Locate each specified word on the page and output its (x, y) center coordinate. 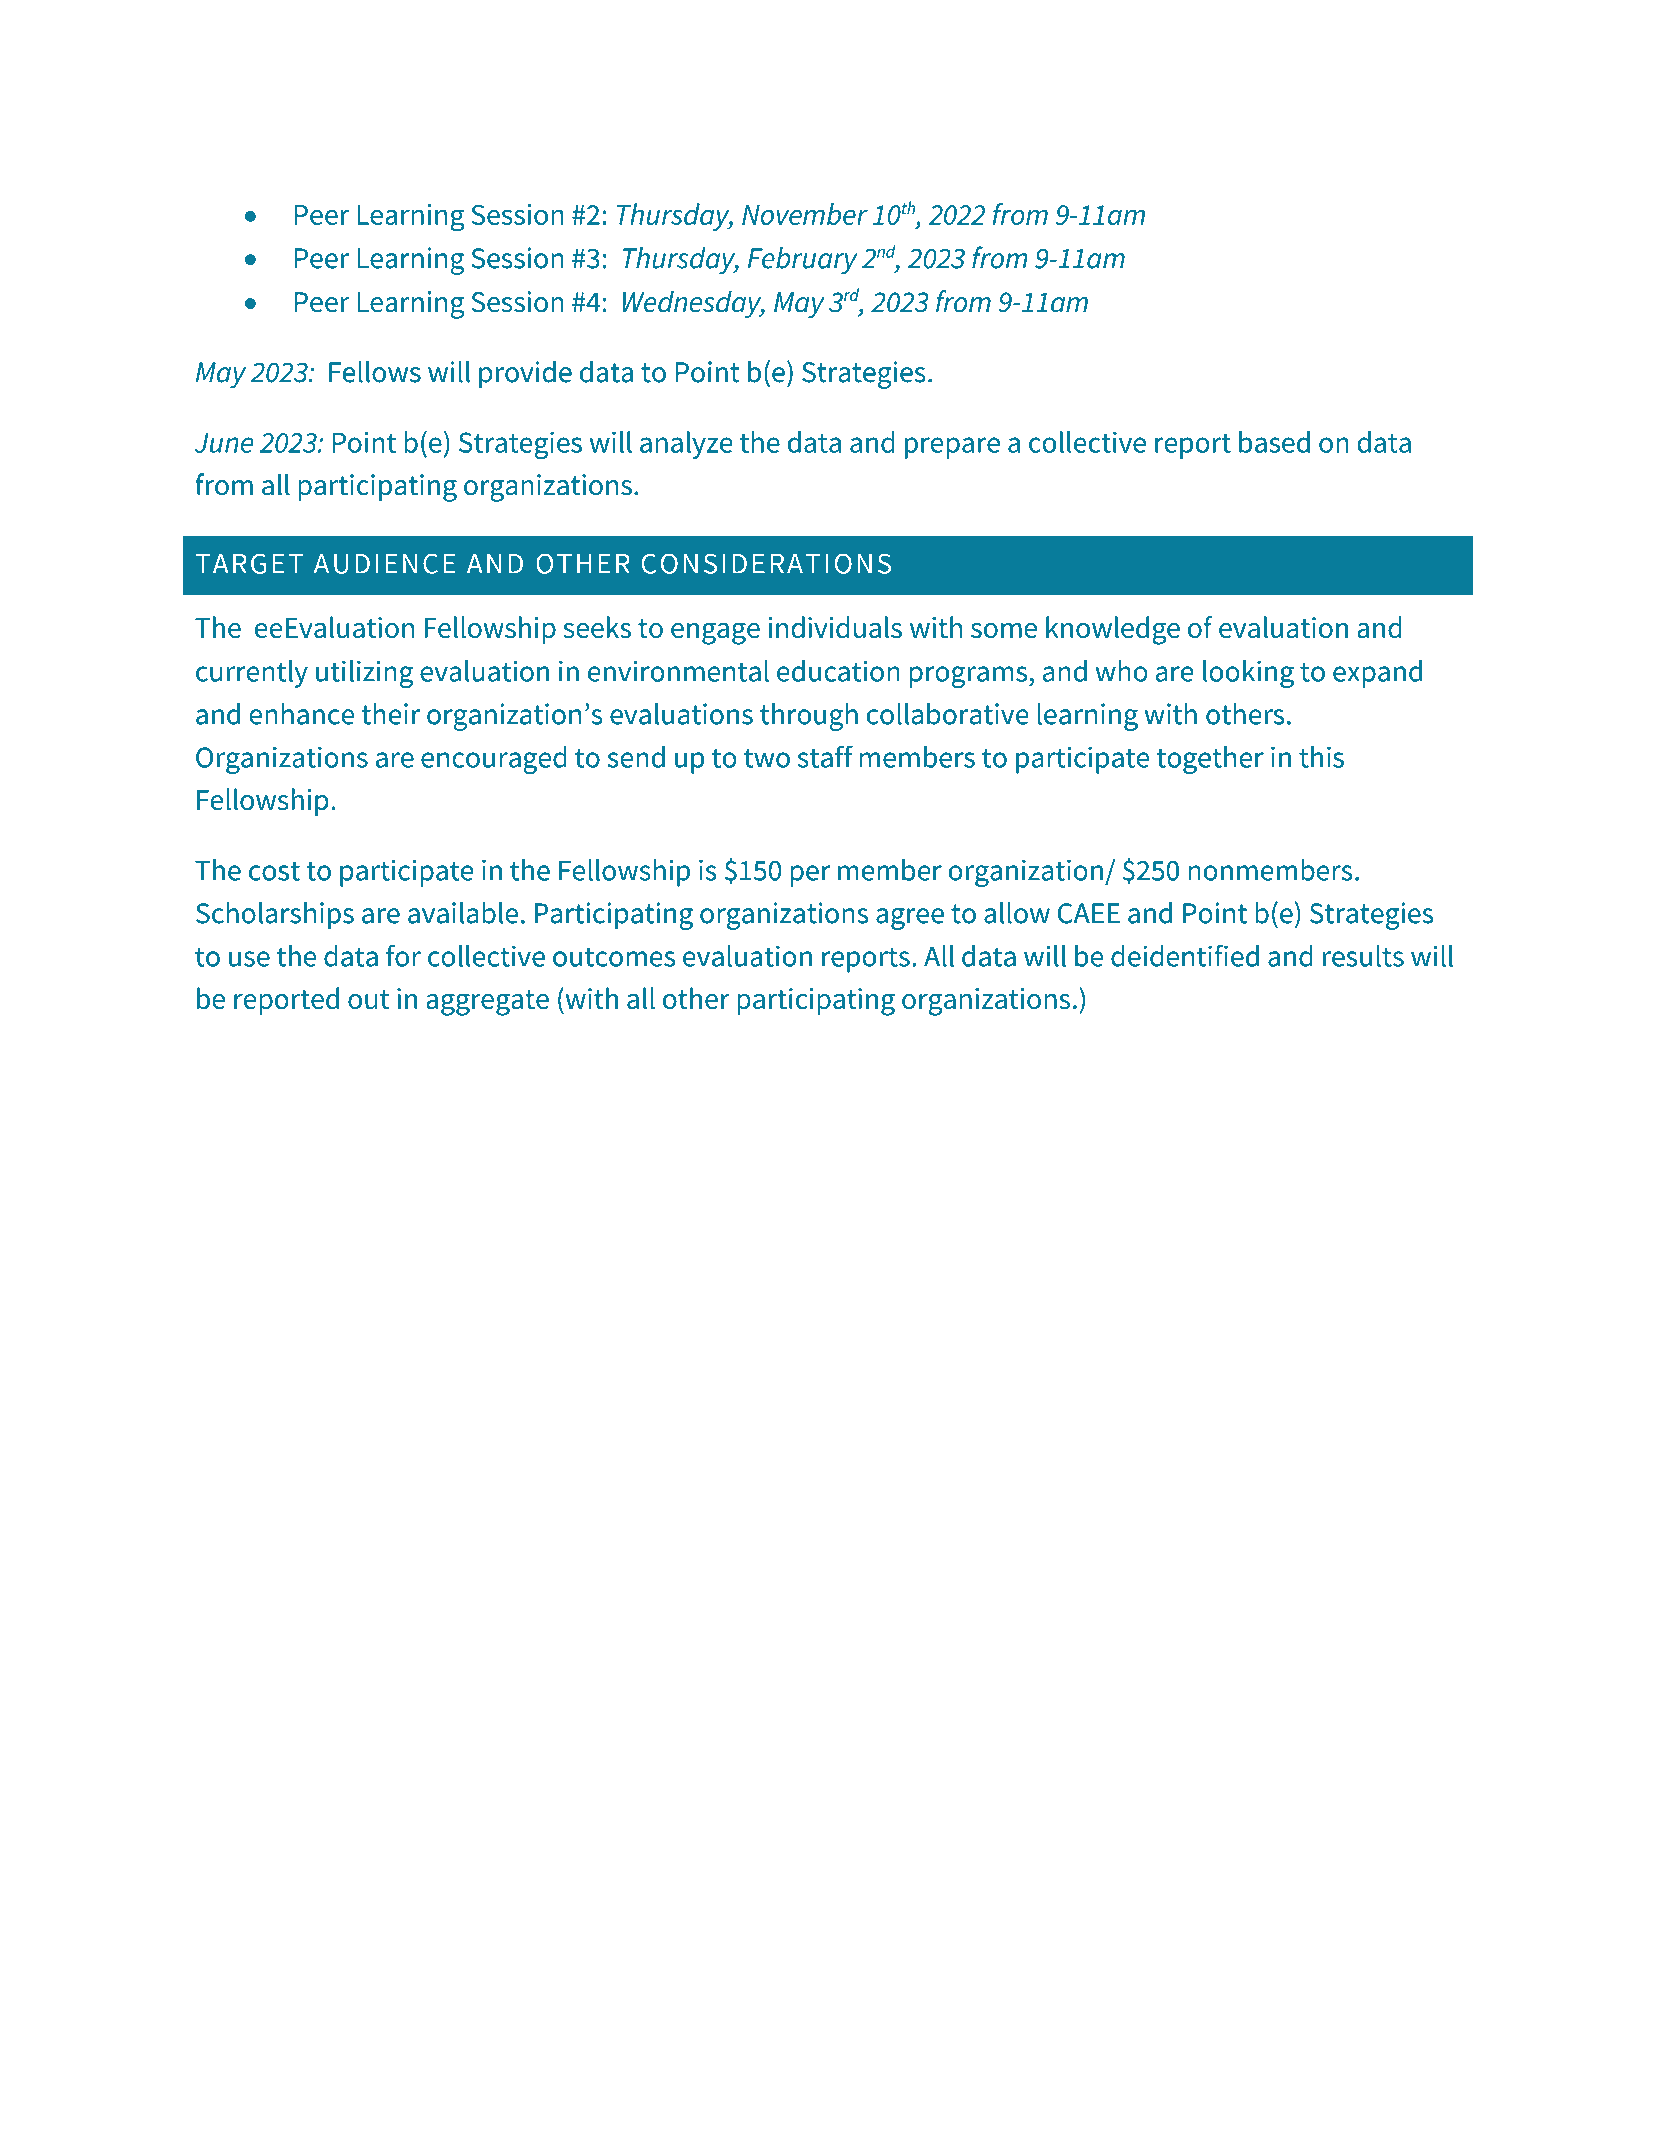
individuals (835, 627)
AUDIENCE (384, 563)
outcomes (614, 957)
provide (525, 374)
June (224, 443)
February (802, 261)
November (805, 214)
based (1274, 442)
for (403, 955)
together (1210, 760)
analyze (686, 445)
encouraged (494, 760)
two (767, 758)
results (1363, 956)
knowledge (1113, 630)
